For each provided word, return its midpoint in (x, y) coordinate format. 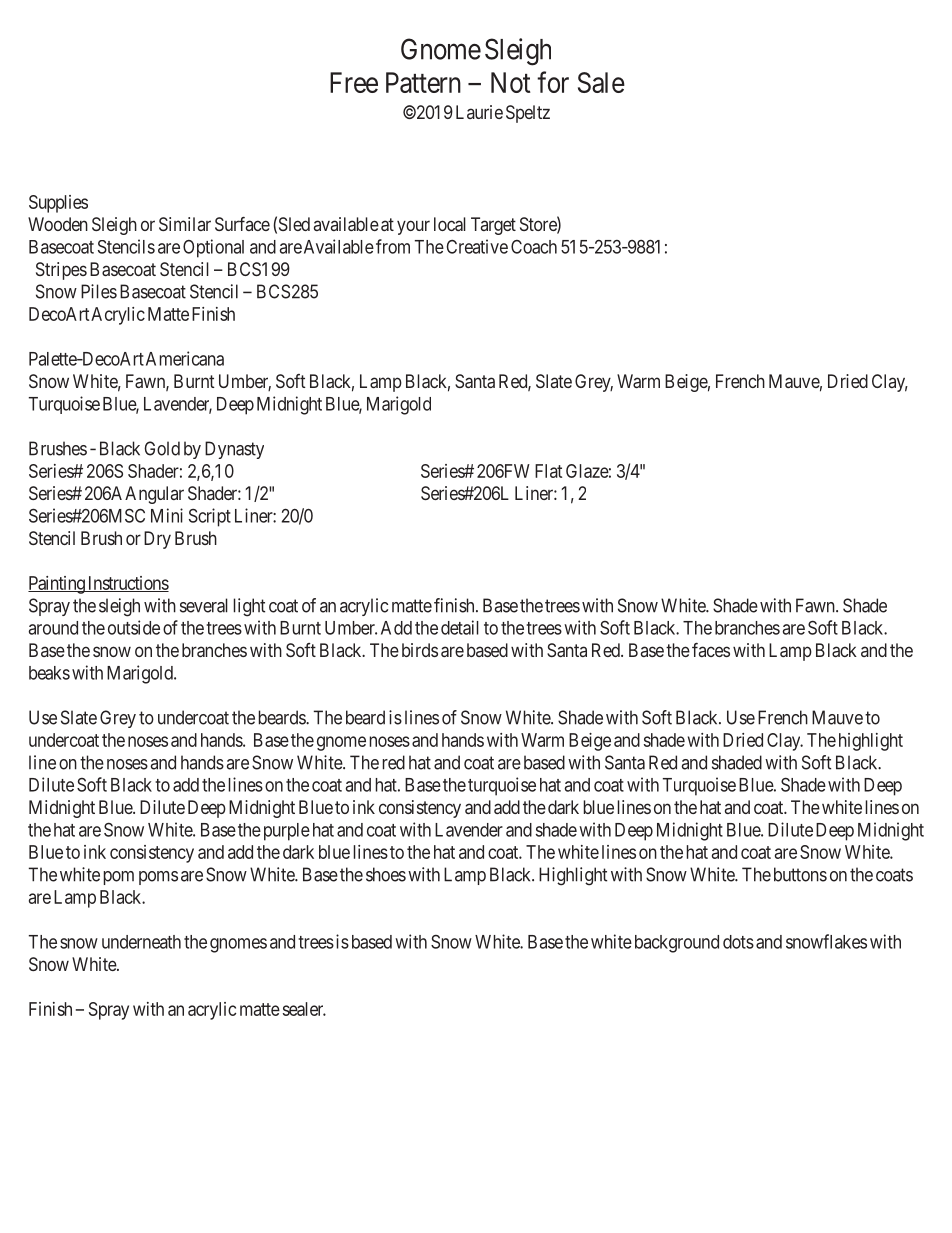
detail (460, 627)
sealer (304, 1009)
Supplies (58, 204)
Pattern (423, 82)
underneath (141, 942)
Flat (548, 471)
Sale (601, 82)
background (677, 944)
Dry (157, 540)
